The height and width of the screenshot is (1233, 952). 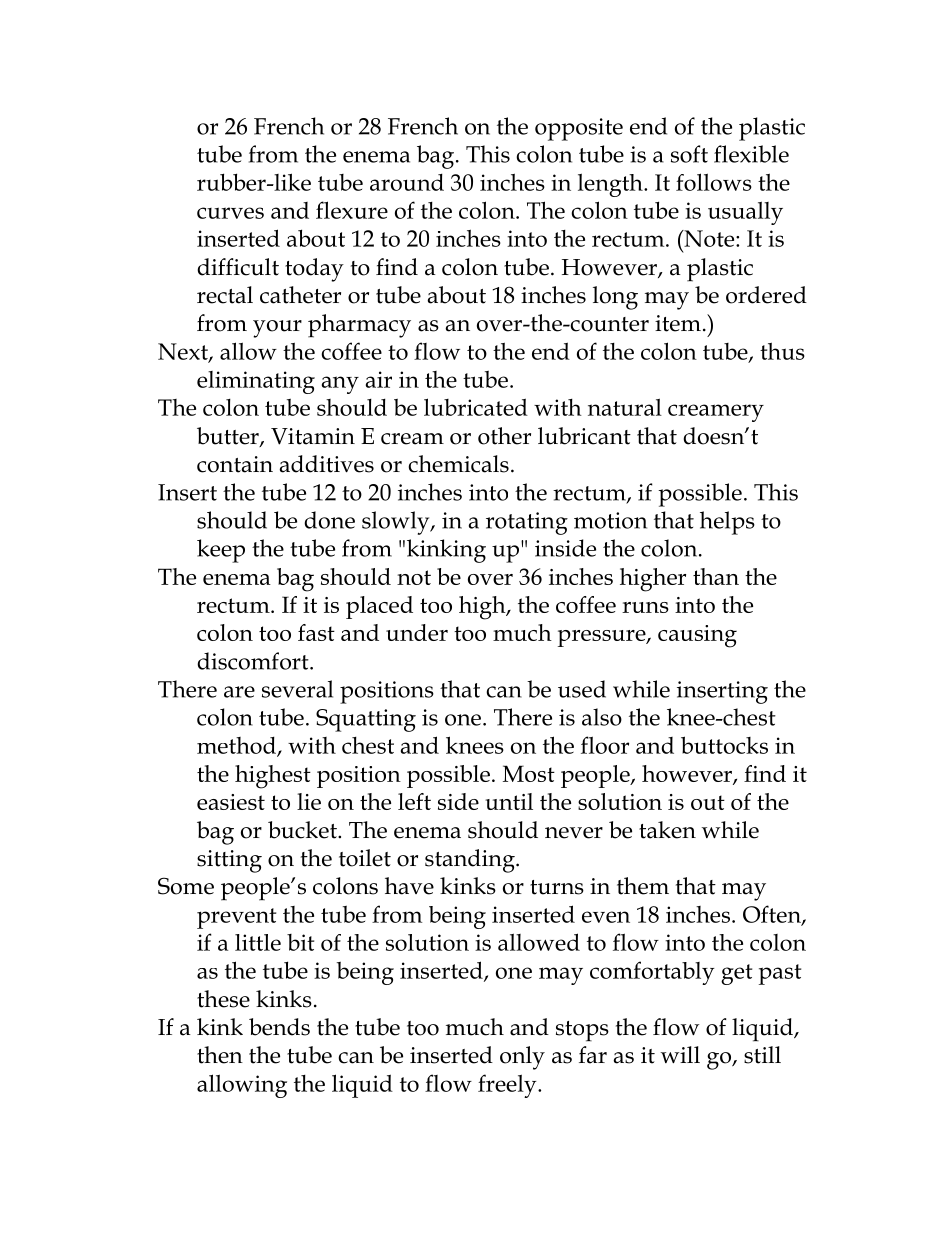 What do you see at coordinates (522, 1058) in the screenshot?
I see `only` at bounding box center [522, 1058].
